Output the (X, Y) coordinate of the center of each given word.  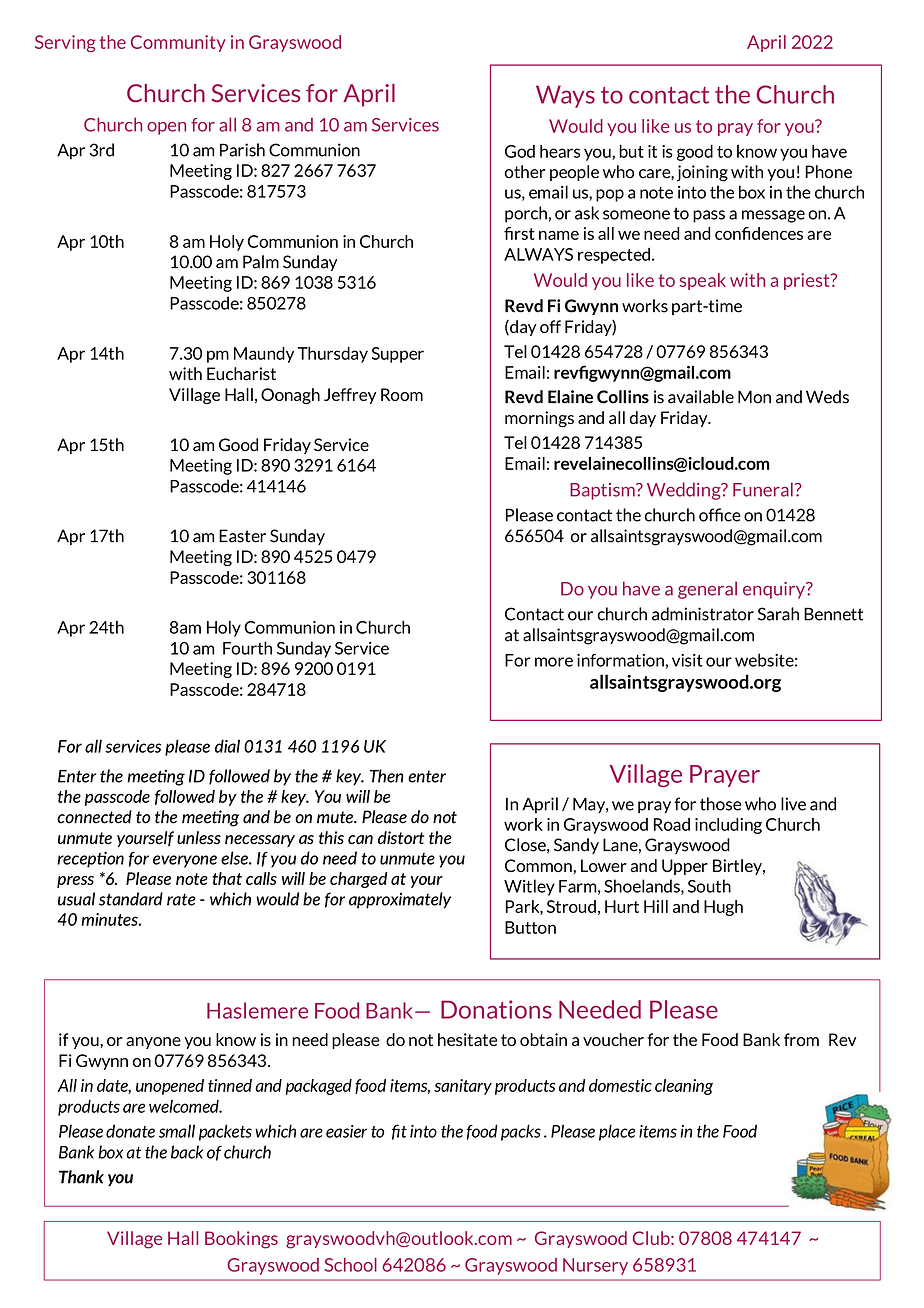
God (520, 151)
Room (402, 394)
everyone (185, 861)
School (351, 1265)
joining (702, 173)
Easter (242, 536)
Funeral (763, 489)
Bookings (241, 1240)
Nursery (595, 1266)
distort (401, 838)
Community (178, 43)
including (728, 826)
